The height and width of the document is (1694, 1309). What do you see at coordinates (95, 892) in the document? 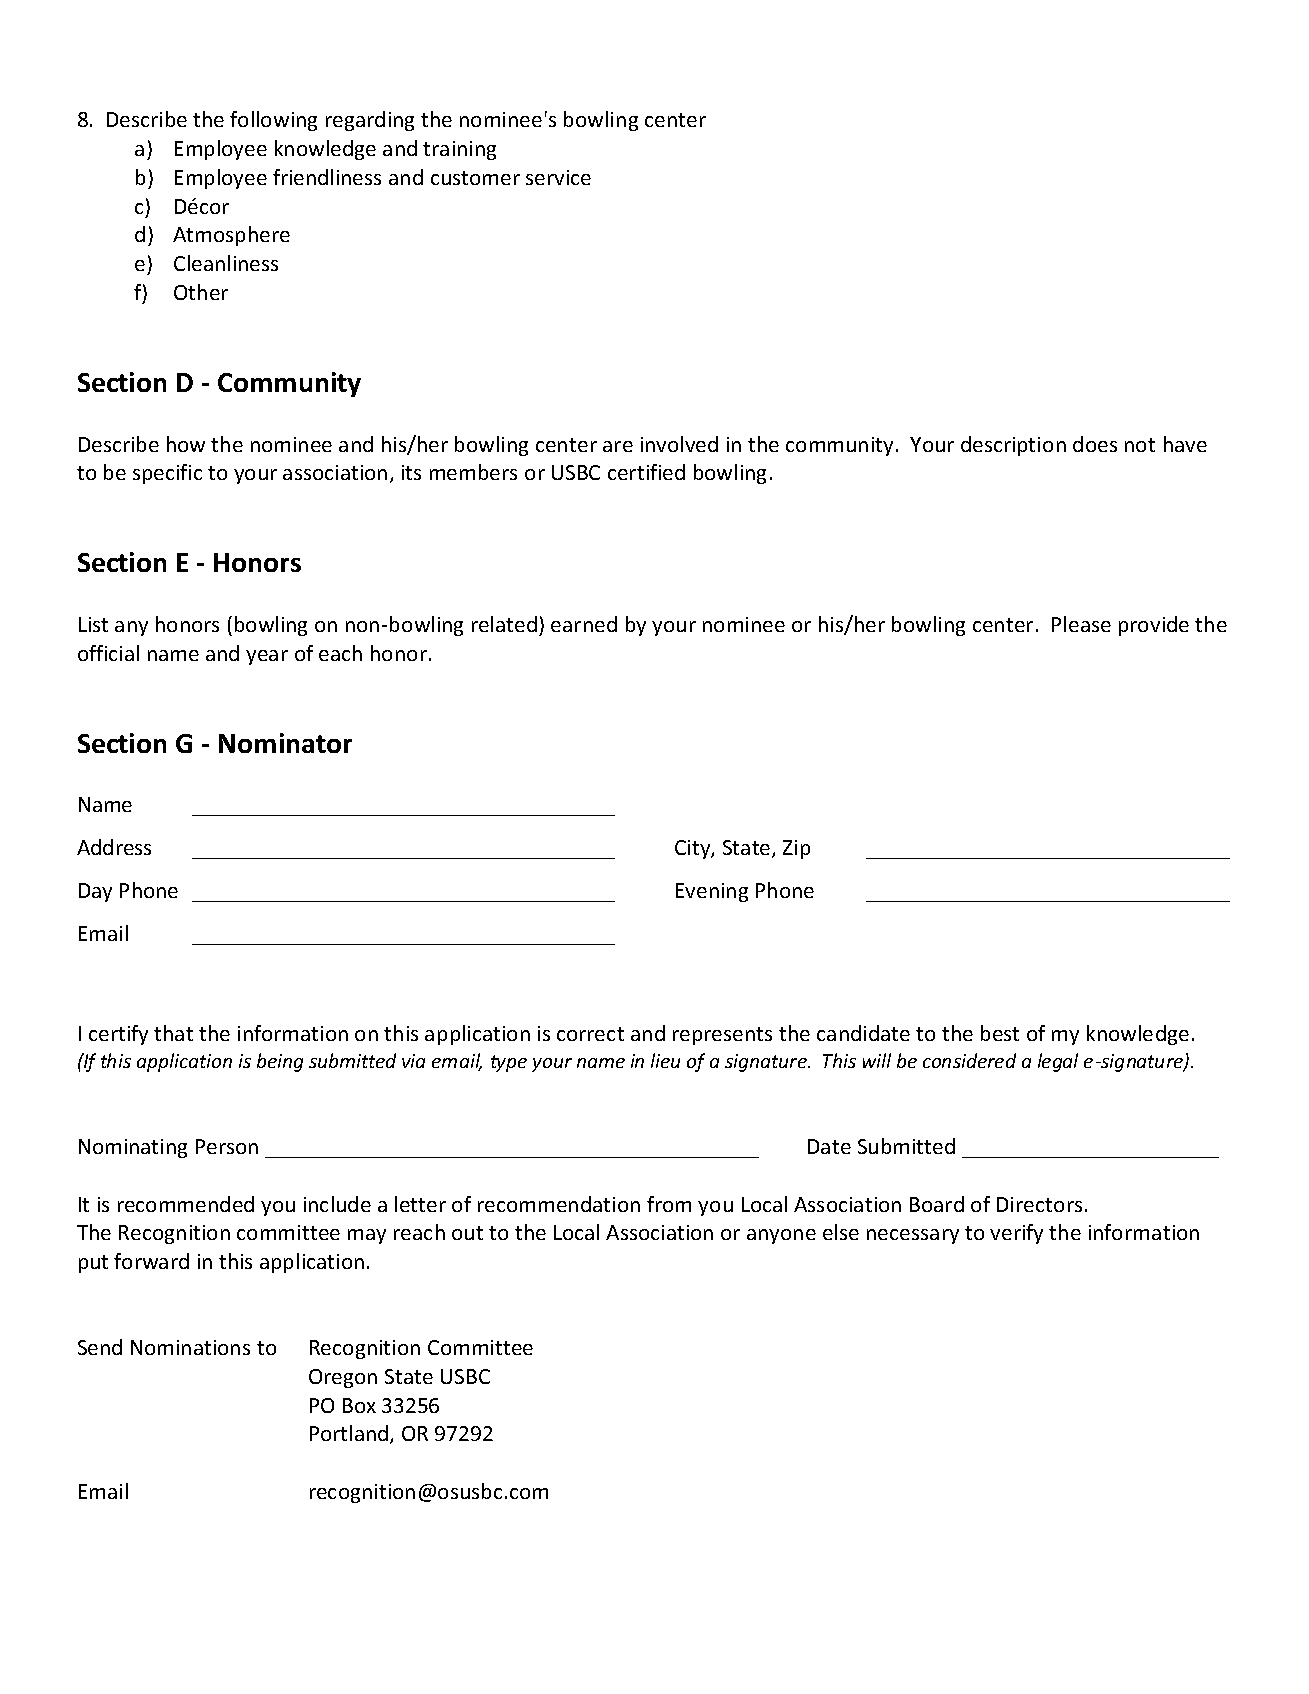
I see `Day` at bounding box center [95, 892].
